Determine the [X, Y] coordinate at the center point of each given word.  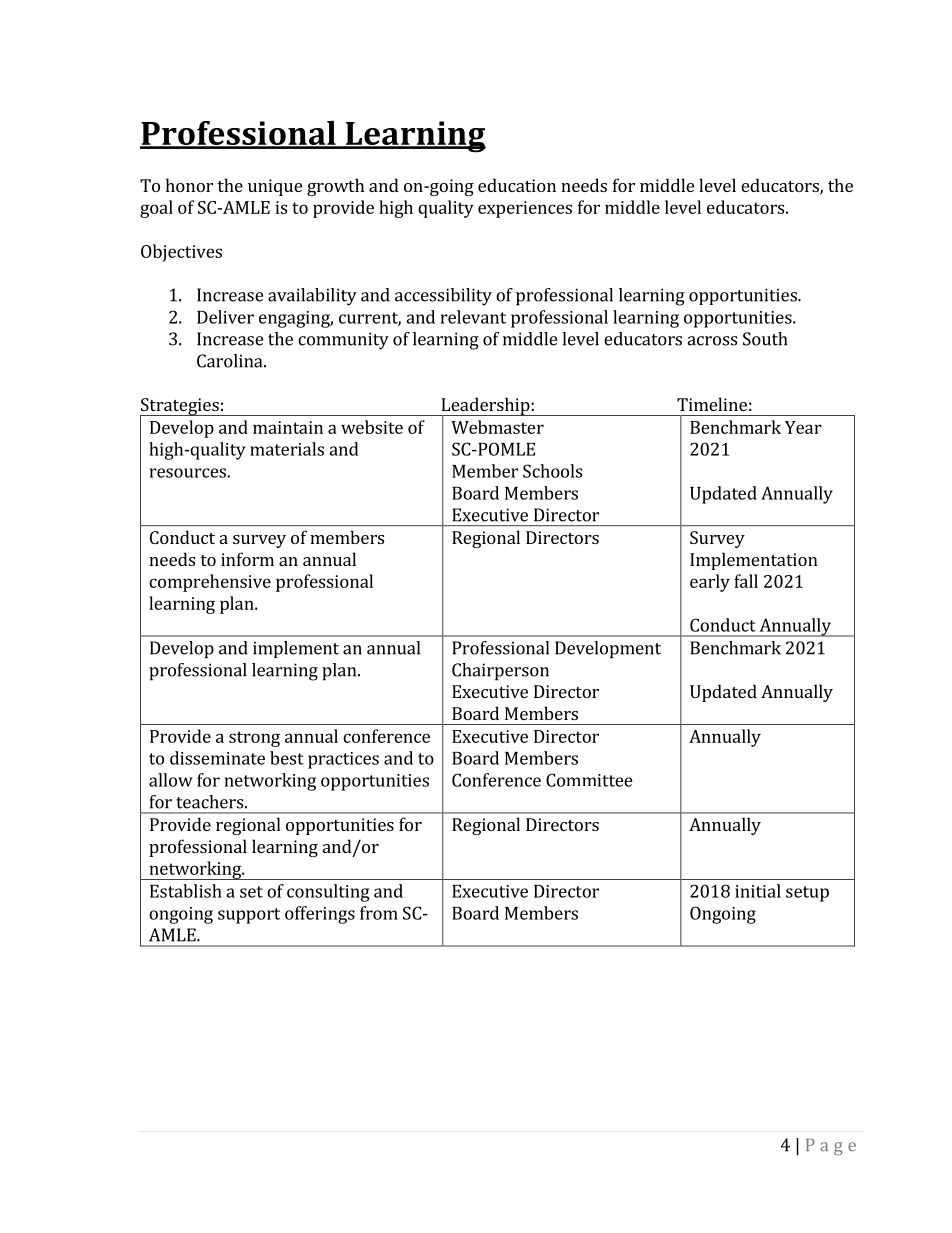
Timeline [712, 404]
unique [275, 187]
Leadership [485, 407]
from [379, 913]
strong [254, 739]
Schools [552, 471]
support [249, 916]
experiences [525, 209]
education [517, 185]
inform [247, 559]
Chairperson [500, 672]
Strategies [180, 408]
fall [746, 581]
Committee [589, 780]
